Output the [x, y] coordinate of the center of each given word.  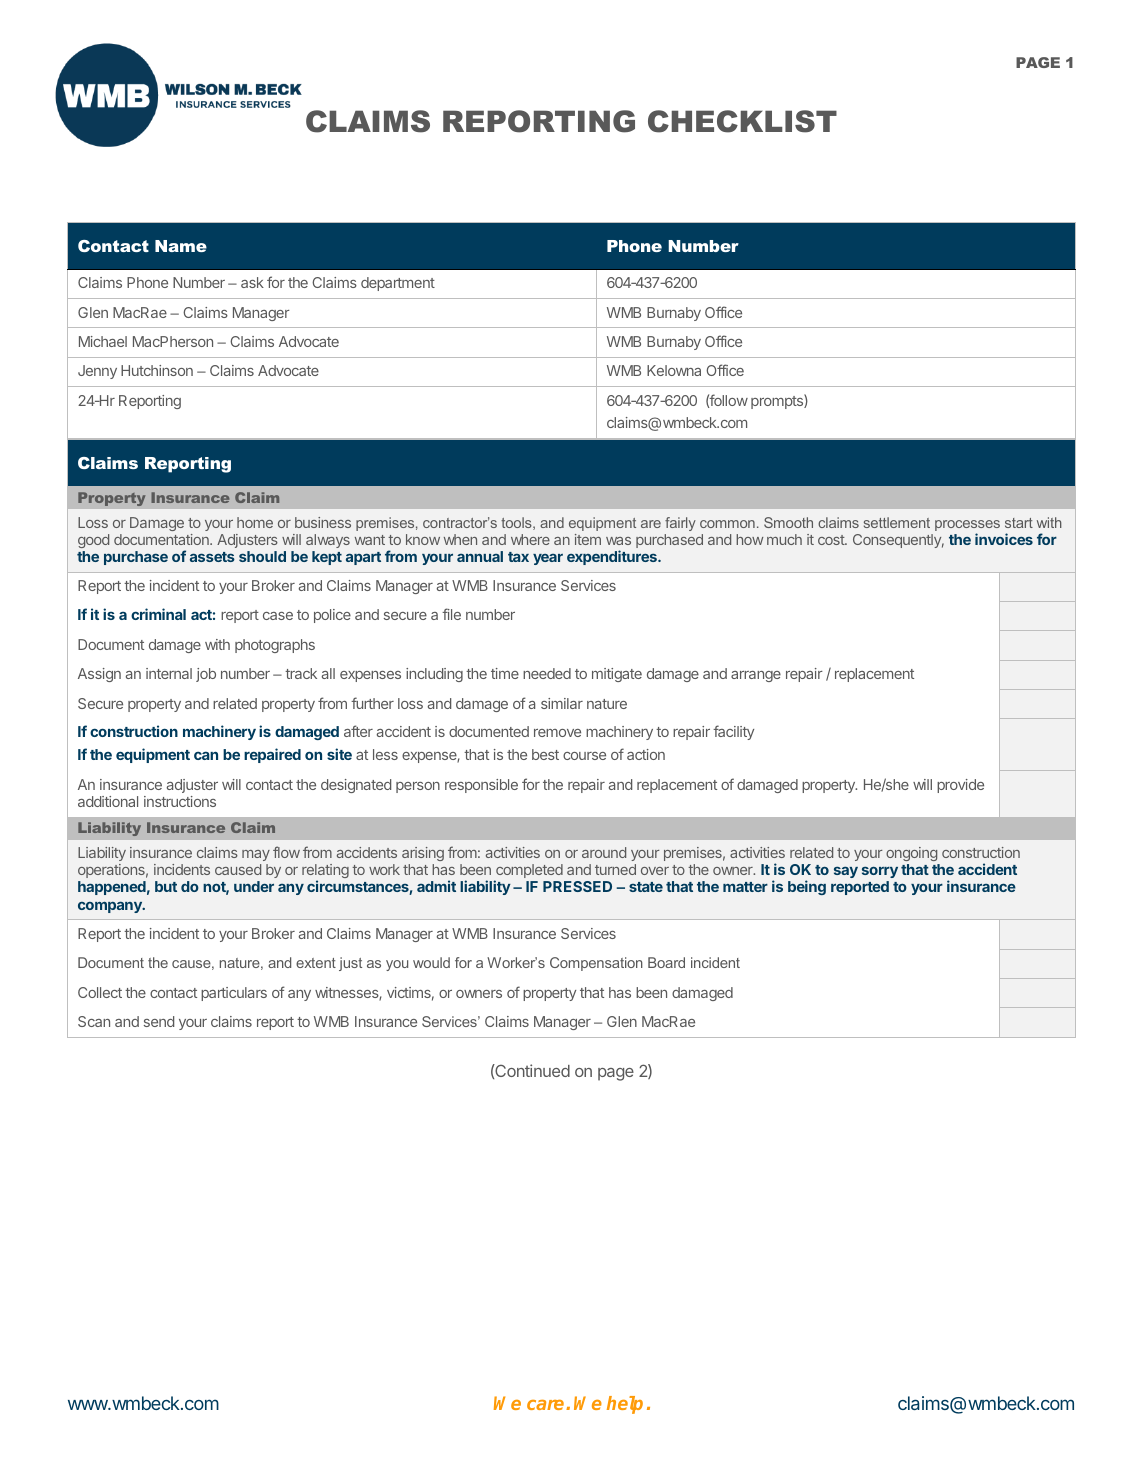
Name [181, 246]
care [547, 1405]
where [530, 539]
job [206, 675]
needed [547, 673]
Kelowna [674, 370]
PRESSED [577, 886]
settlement [897, 522]
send [159, 1021]
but [166, 886]
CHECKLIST [742, 121]
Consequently [898, 541]
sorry [880, 872]
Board [666, 962]
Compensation [596, 964]
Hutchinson [157, 370]
